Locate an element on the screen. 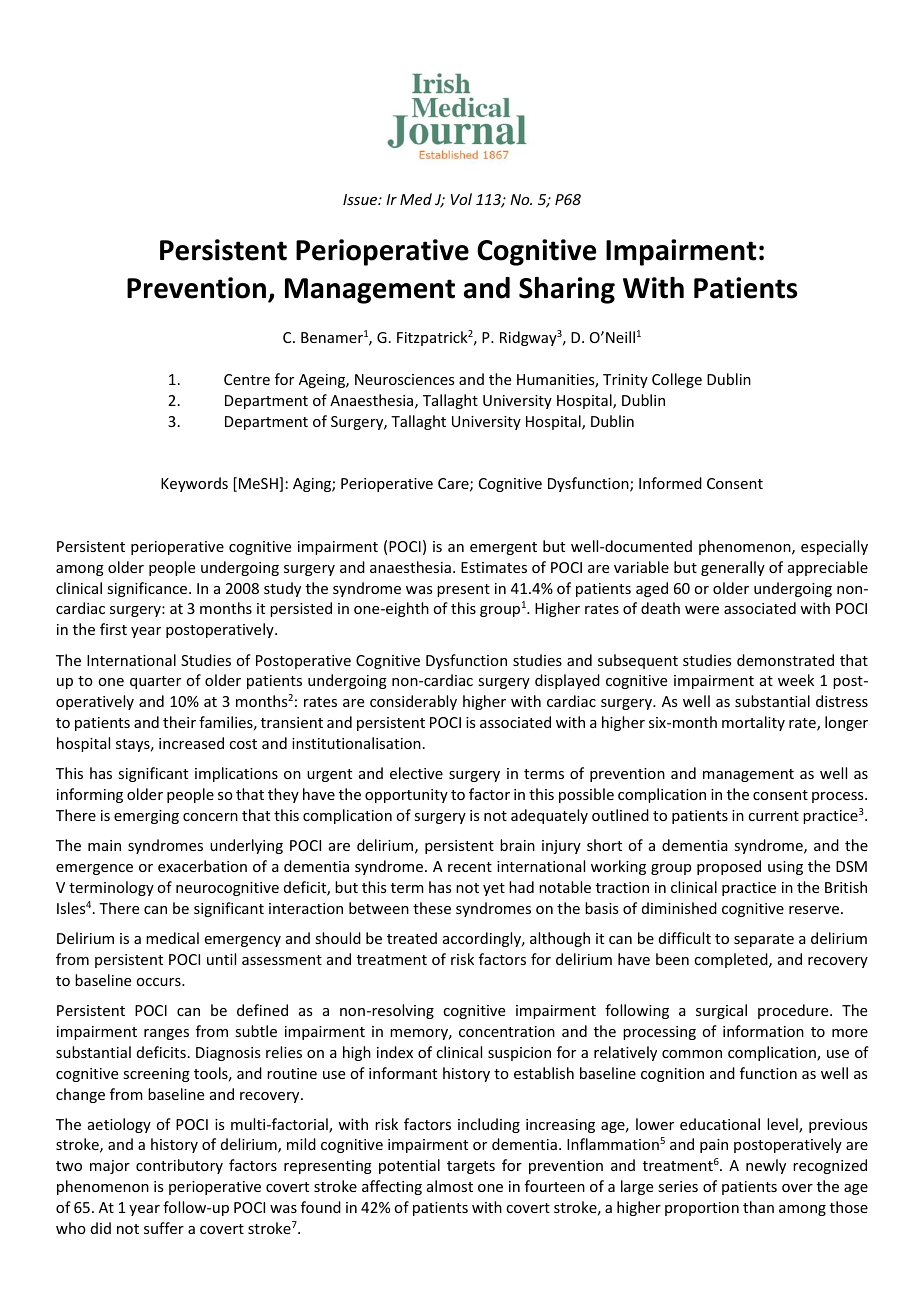  Vol is located at coordinates (461, 199).
